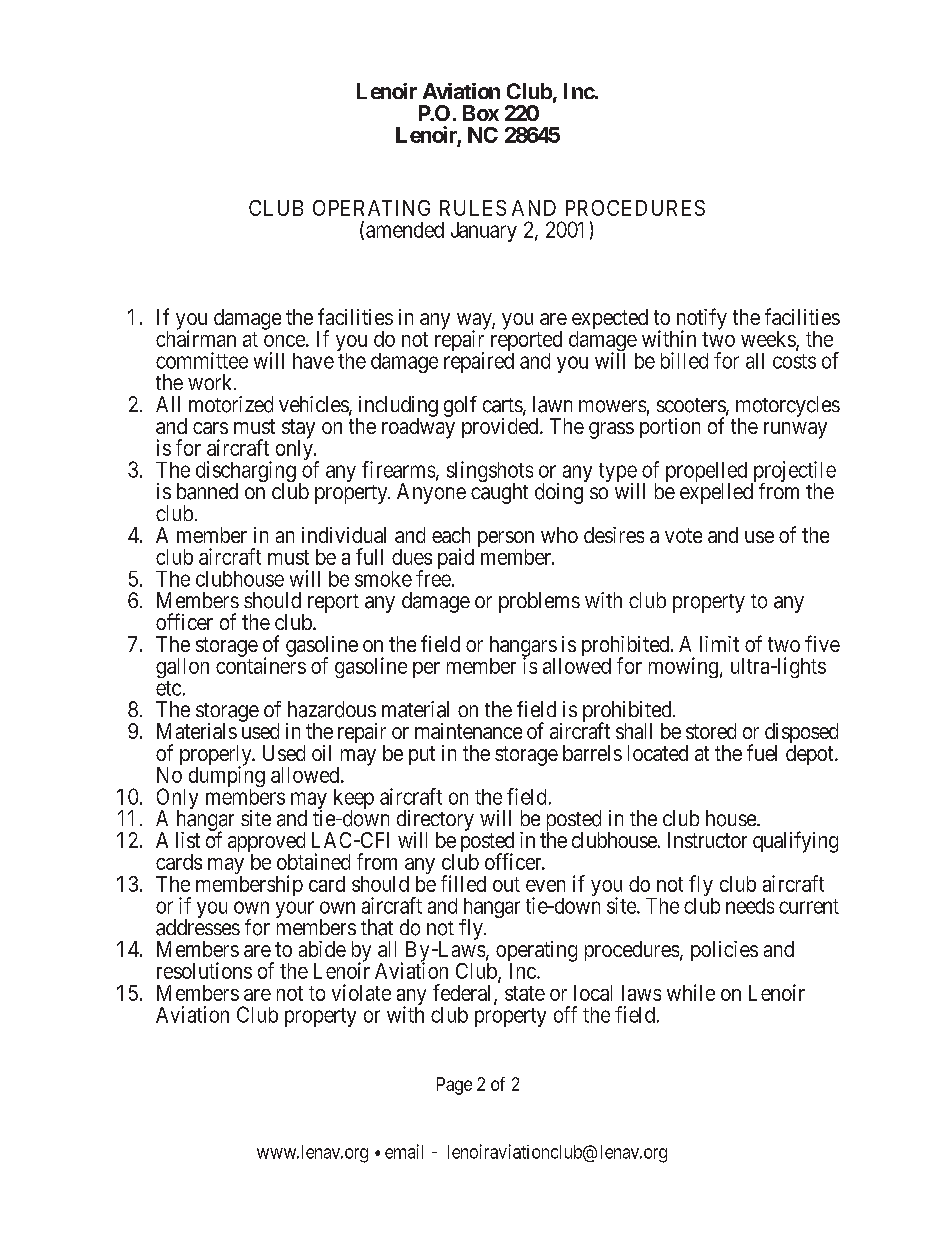 The width and height of the page is (952, 1233). What do you see at coordinates (454, 1086) in the page?
I see `Page` at bounding box center [454, 1086].
